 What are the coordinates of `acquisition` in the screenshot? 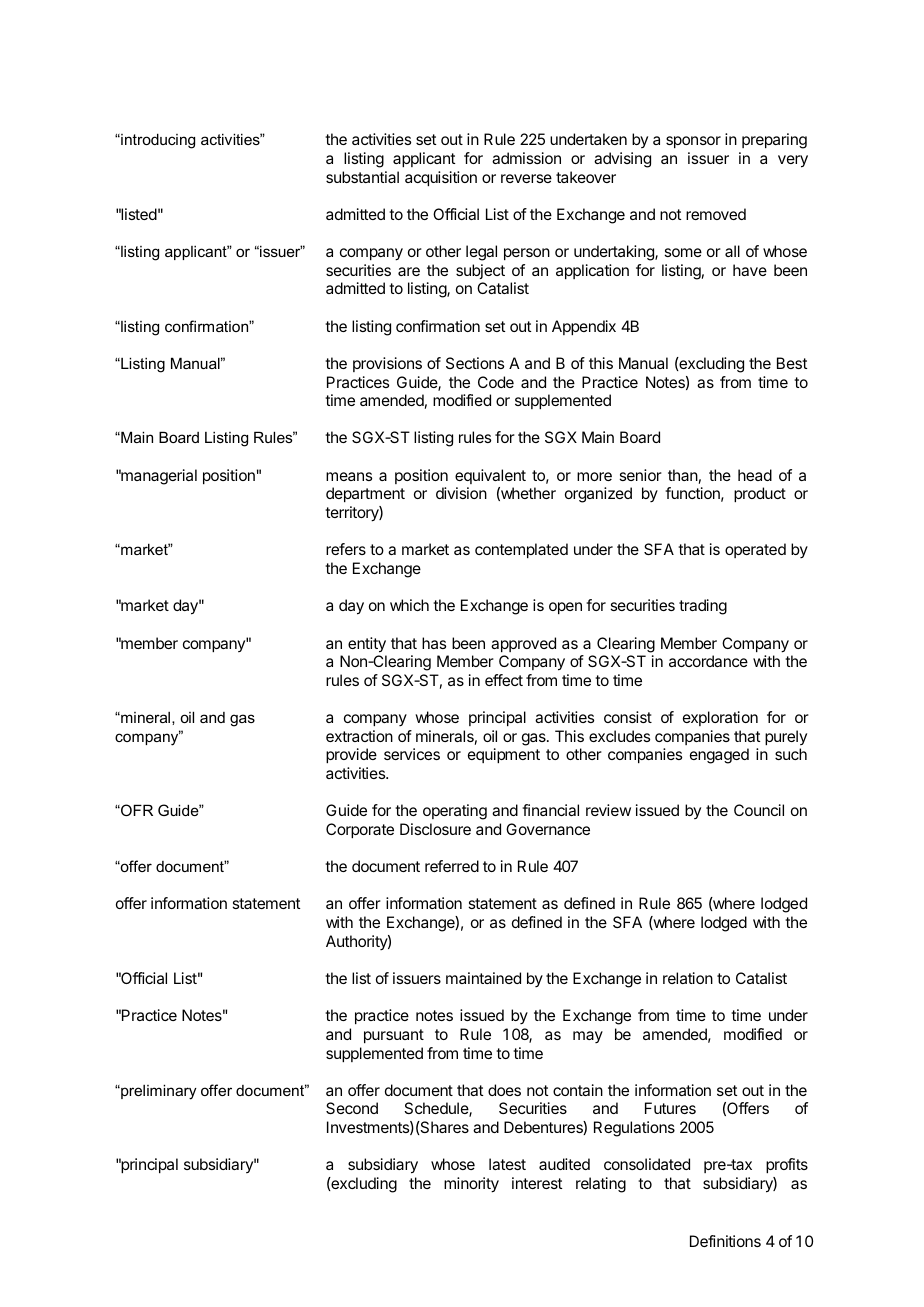 It's located at (441, 178).
